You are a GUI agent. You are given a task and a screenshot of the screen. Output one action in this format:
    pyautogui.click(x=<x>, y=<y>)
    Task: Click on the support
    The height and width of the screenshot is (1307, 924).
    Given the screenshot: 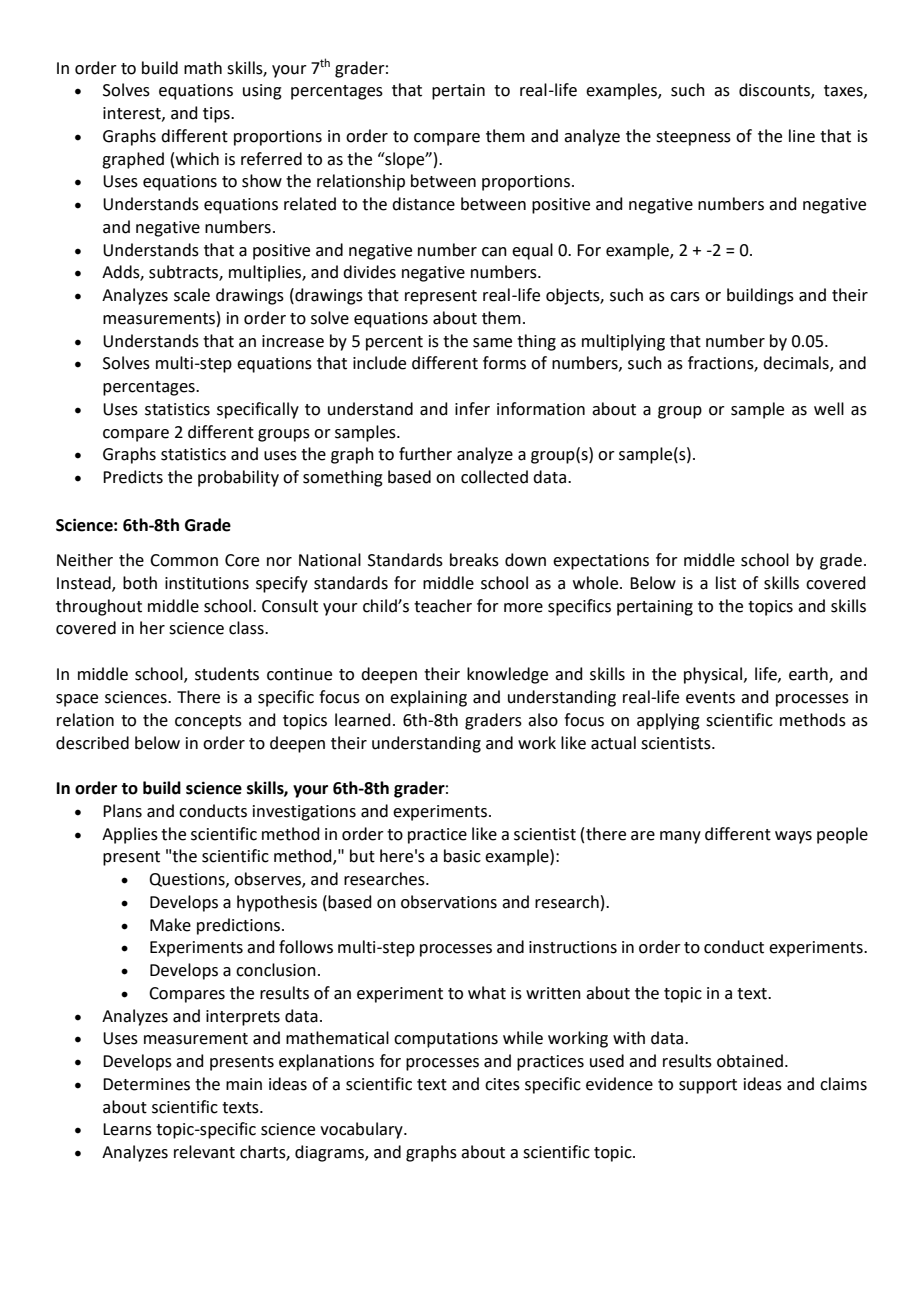 What is the action you would take?
    pyautogui.click(x=708, y=1086)
